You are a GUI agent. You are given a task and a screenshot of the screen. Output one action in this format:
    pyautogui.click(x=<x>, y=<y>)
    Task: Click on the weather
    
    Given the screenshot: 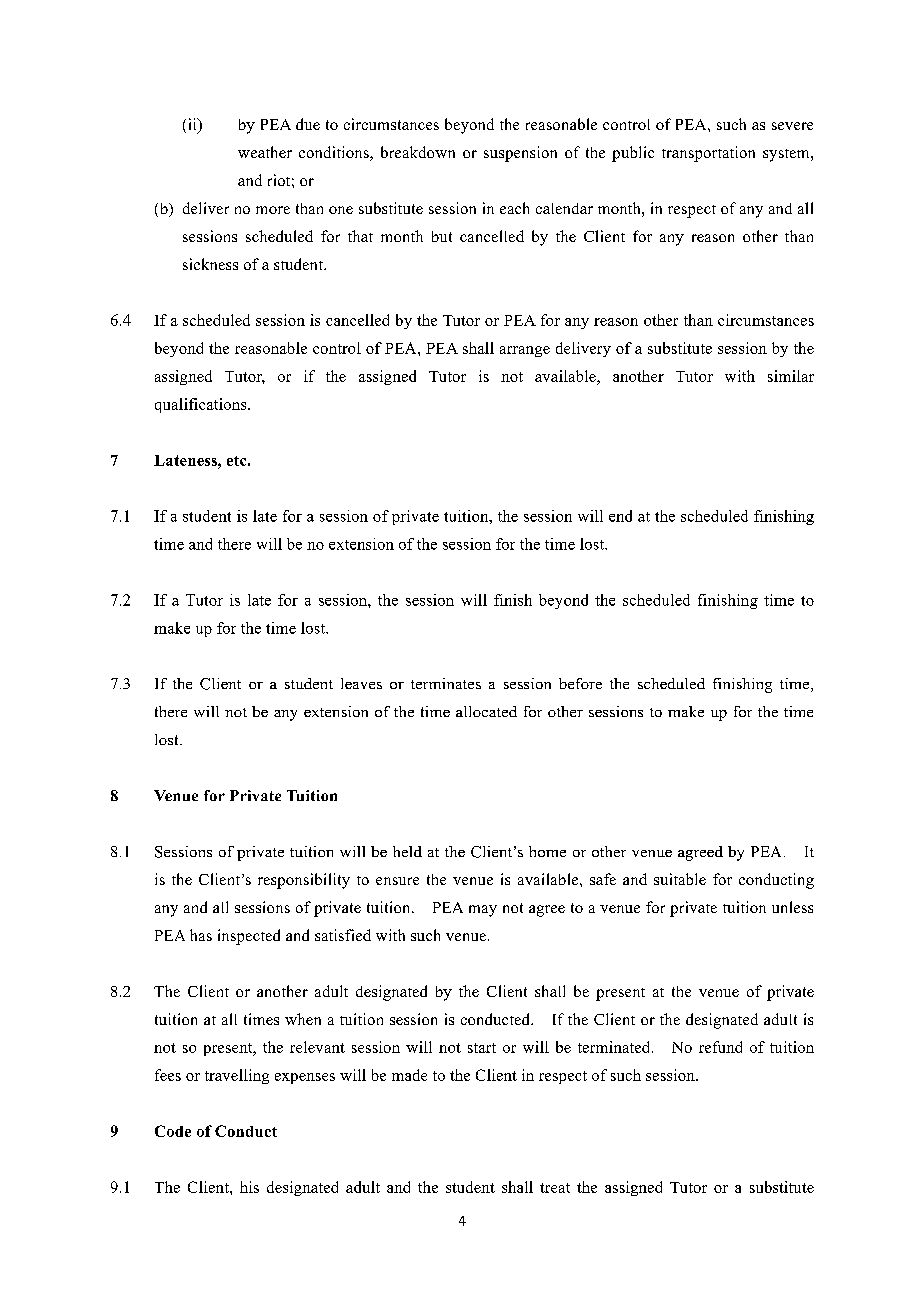 What is the action you would take?
    pyautogui.click(x=265, y=152)
